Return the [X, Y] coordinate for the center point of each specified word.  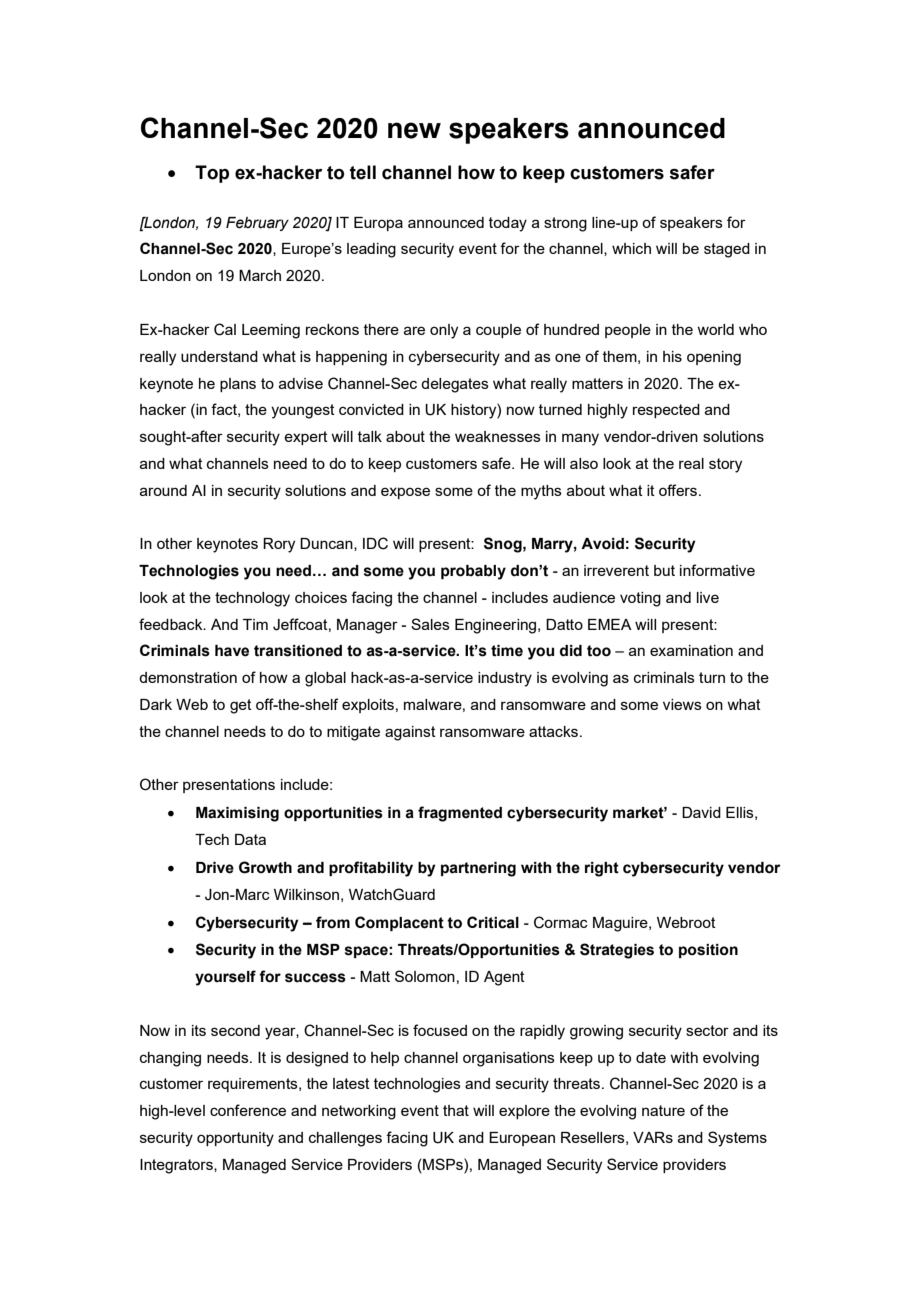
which [631, 248]
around [163, 490]
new [414, 130]
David [701, 812]
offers [678, 490]
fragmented [460, 814]
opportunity [235, 1139]
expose [405, 493]
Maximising [237, 814]
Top [212, 174]
